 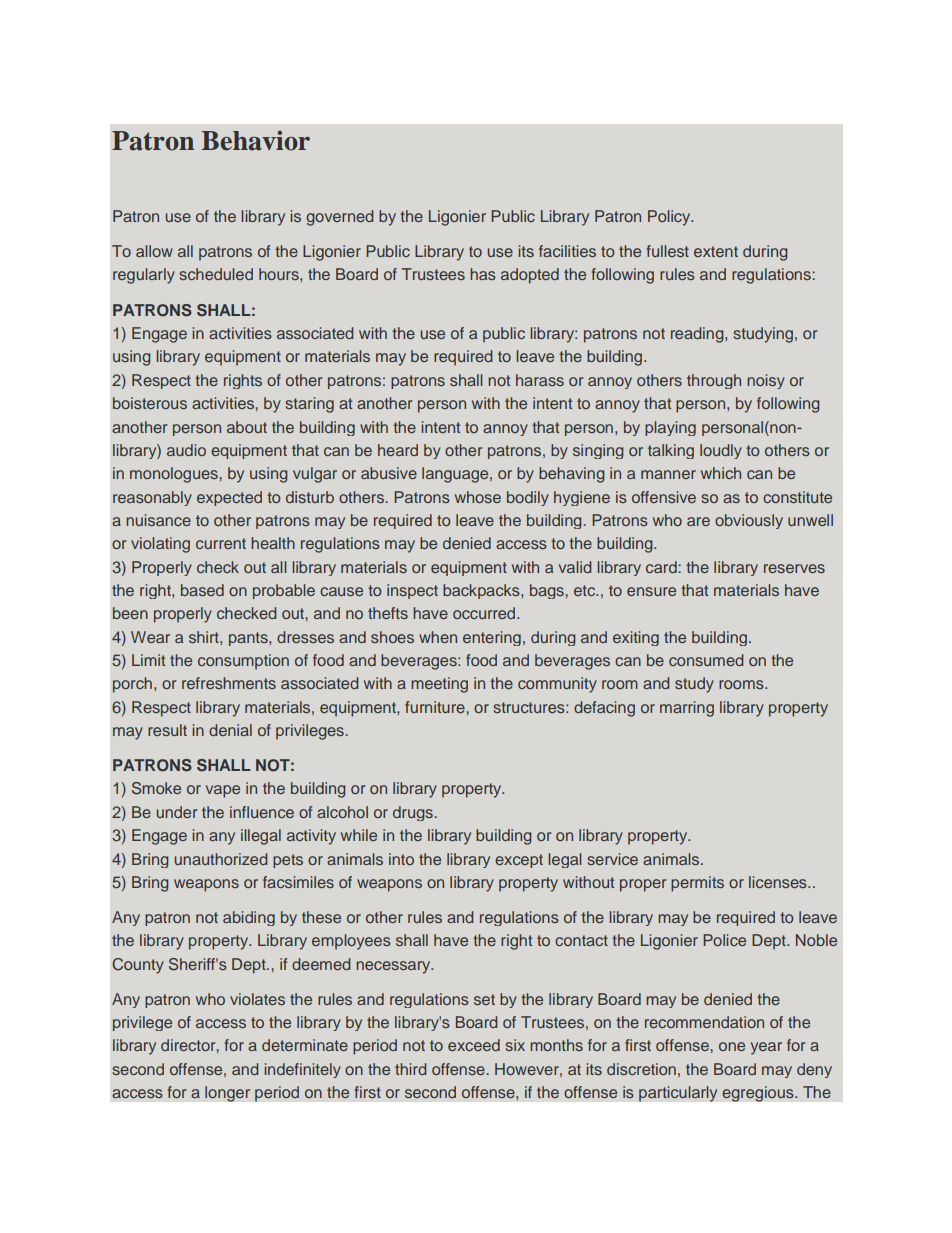 I want to click on permits, so click(x=697, y=884).
